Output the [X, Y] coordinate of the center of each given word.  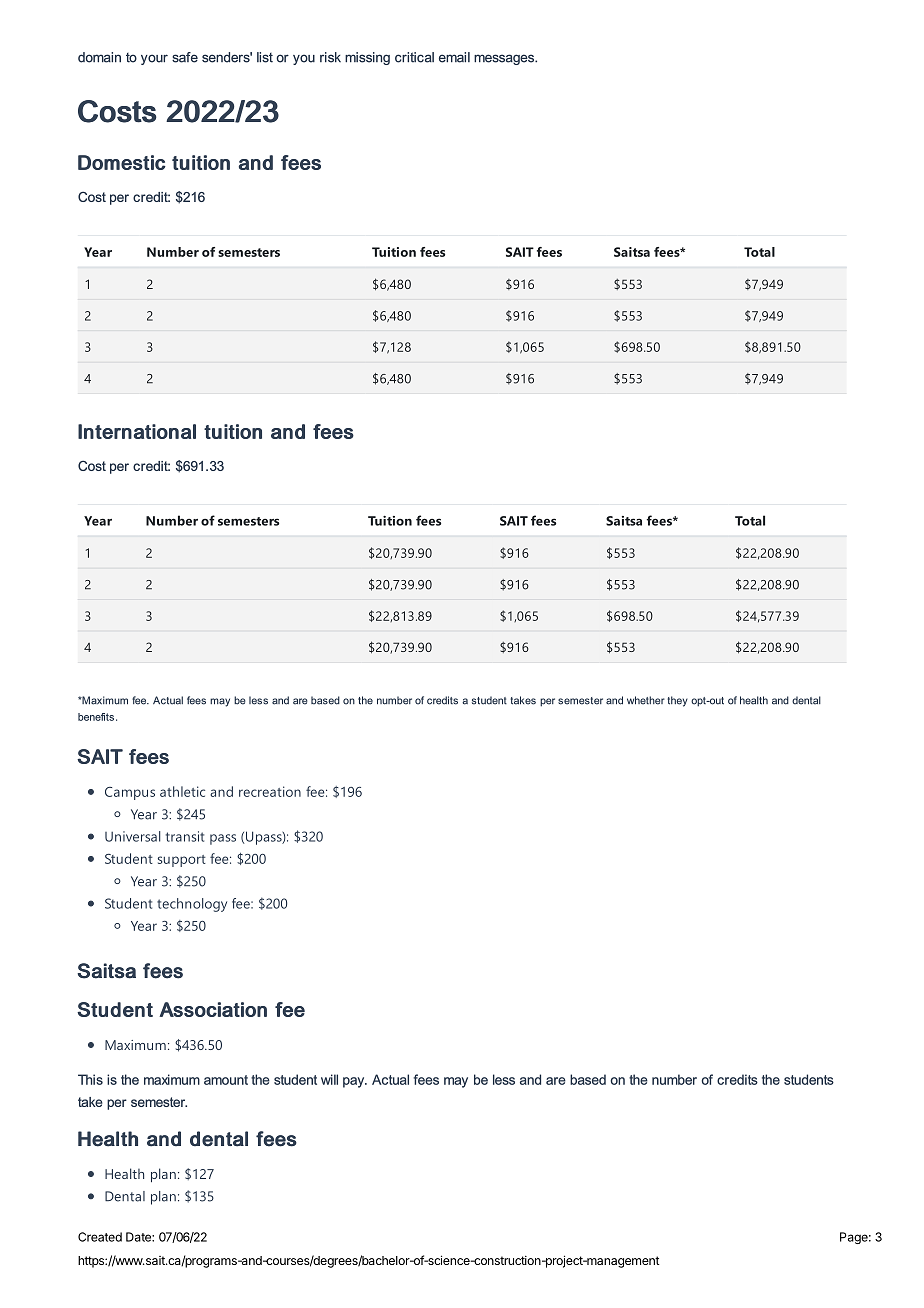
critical [414, 57]
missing [367, 58]
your [154, 59]
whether [646, 700]
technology [192, 905]
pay [355, 1082]
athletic [182, 791]
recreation [270, 791]
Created [100, 1237]
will [329, 1079]
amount [226, 1080]
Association [213, 1009]
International [137, 431]
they [677, 701]
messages [505, 59]
